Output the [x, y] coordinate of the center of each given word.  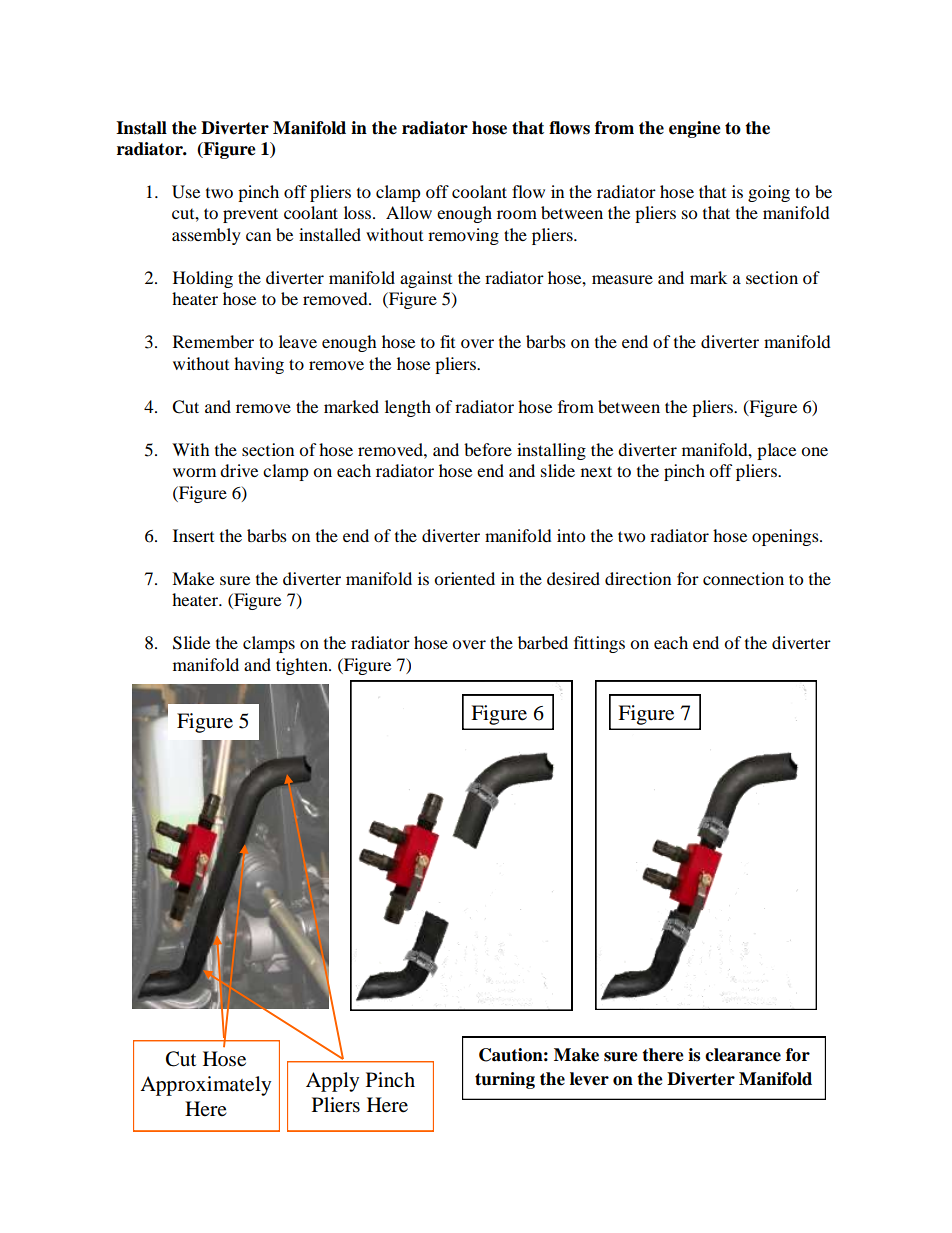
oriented [464, 578]
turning [505, 1080]
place [776, 451]
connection [743, 578]
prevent [250, 215]
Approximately [205, 1086]
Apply [332, 1082]
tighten [303, 666]
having [259, 365]
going [769, 193]
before [488, 449]
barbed [543, 642]
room [517, 214]
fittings [599, 644]
